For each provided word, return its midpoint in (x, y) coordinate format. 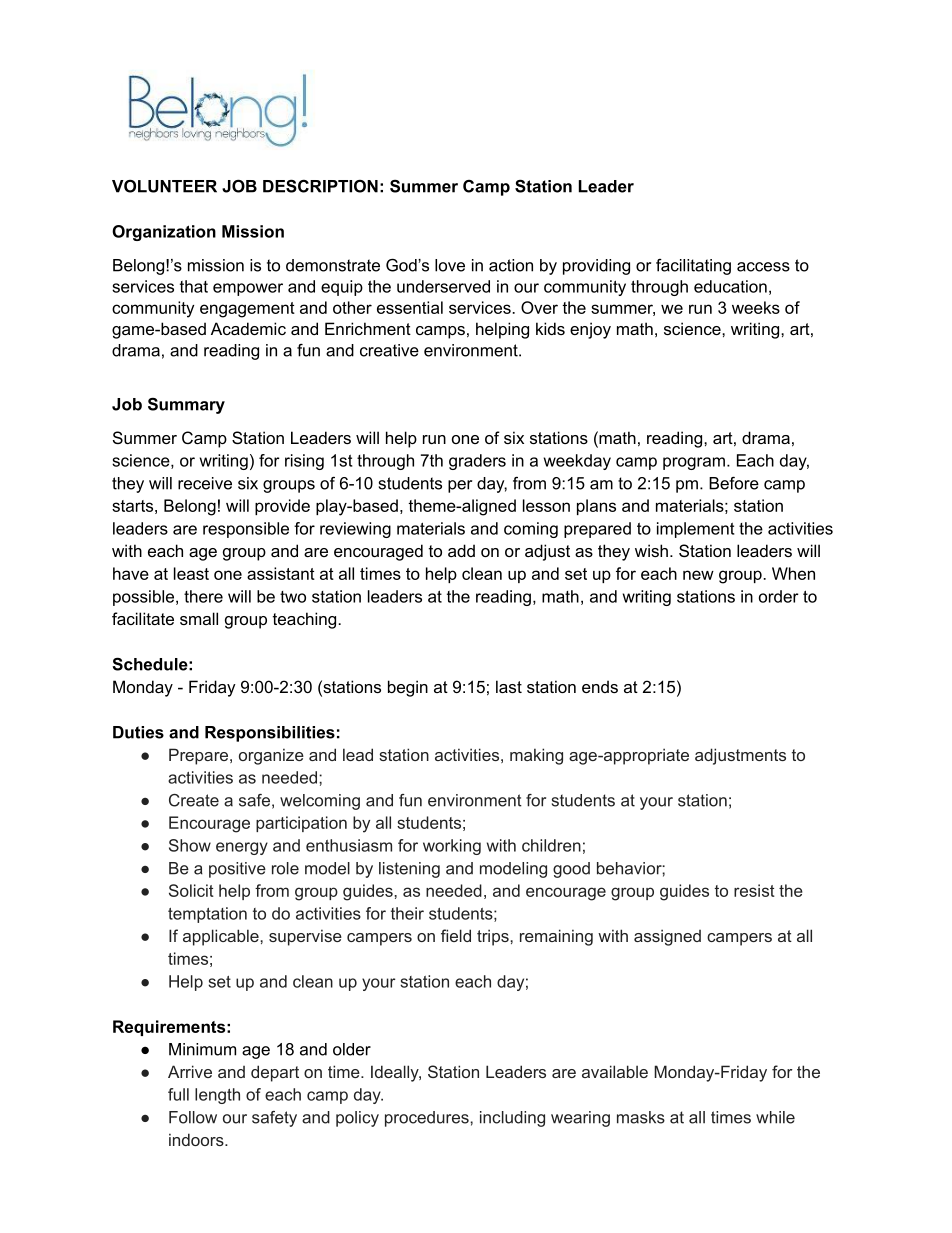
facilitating (693, 267)
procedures (428, 1119)
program (694, 463)
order (779, 596)
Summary (186, 406)
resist (754, 890)
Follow (193, 1117)
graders (477, 462)
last (509, 686)
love (450, 265)
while (775, 1117)
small (199, 618)
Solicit (191, 890)
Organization (164, 233)
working (452, 847)
